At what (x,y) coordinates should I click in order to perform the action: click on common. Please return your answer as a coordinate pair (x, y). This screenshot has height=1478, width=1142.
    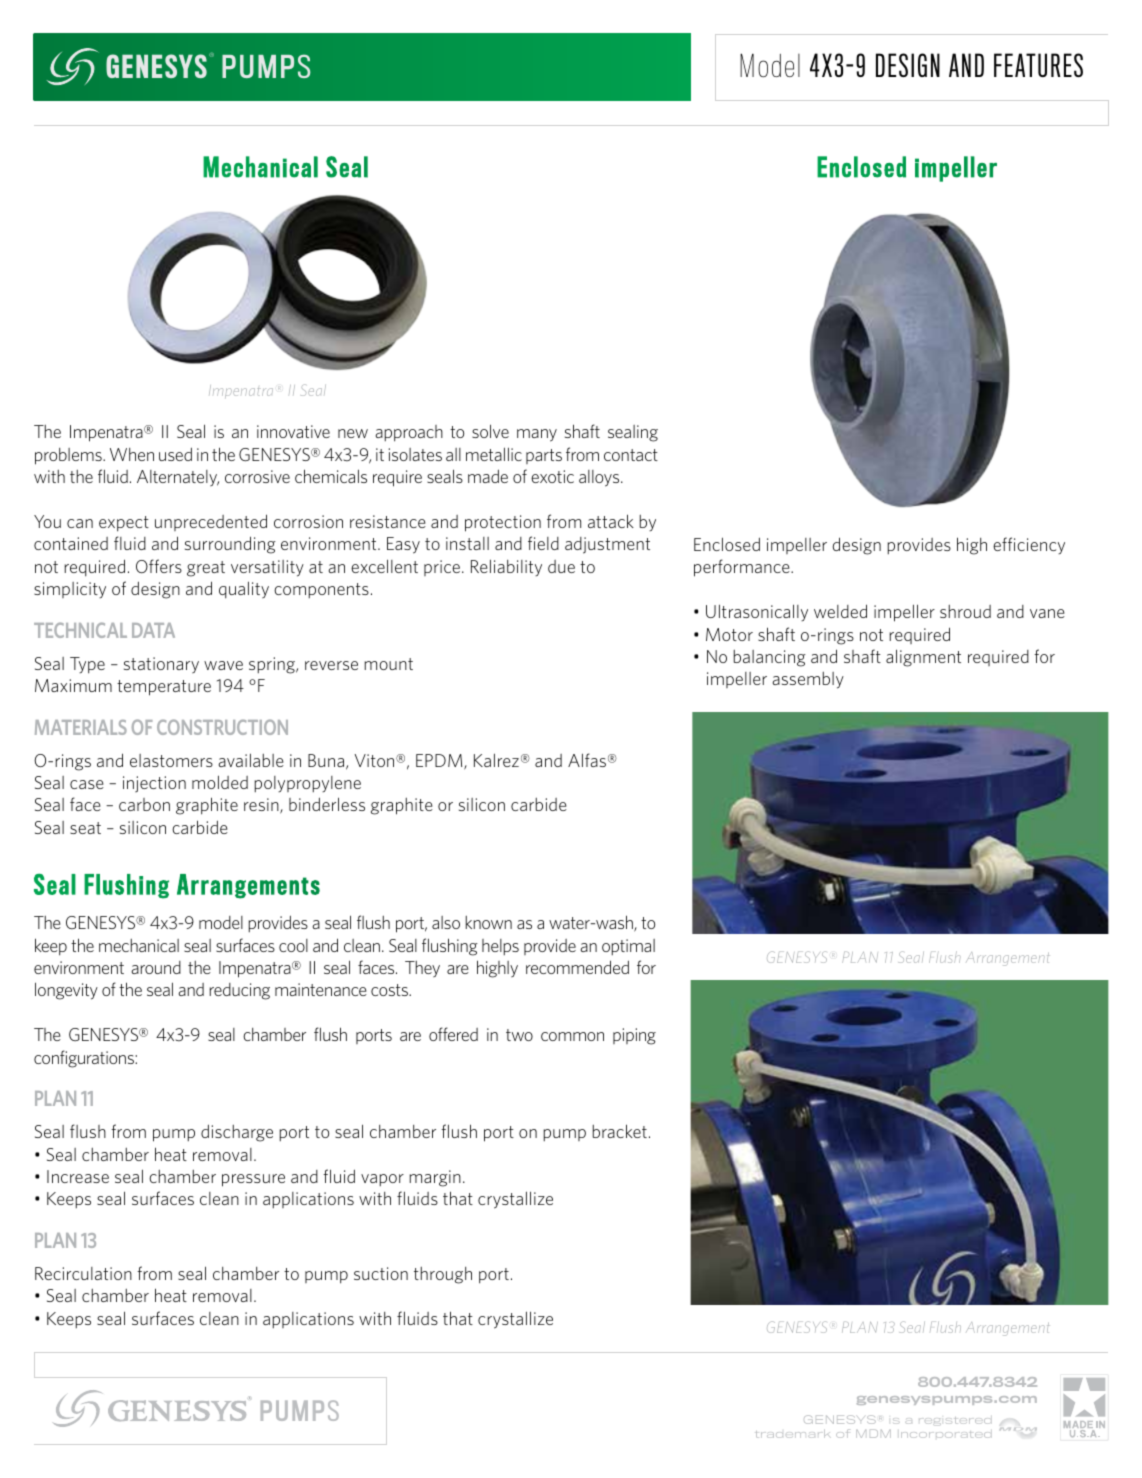
    Looking at the image, I should click on (572, 1036).
